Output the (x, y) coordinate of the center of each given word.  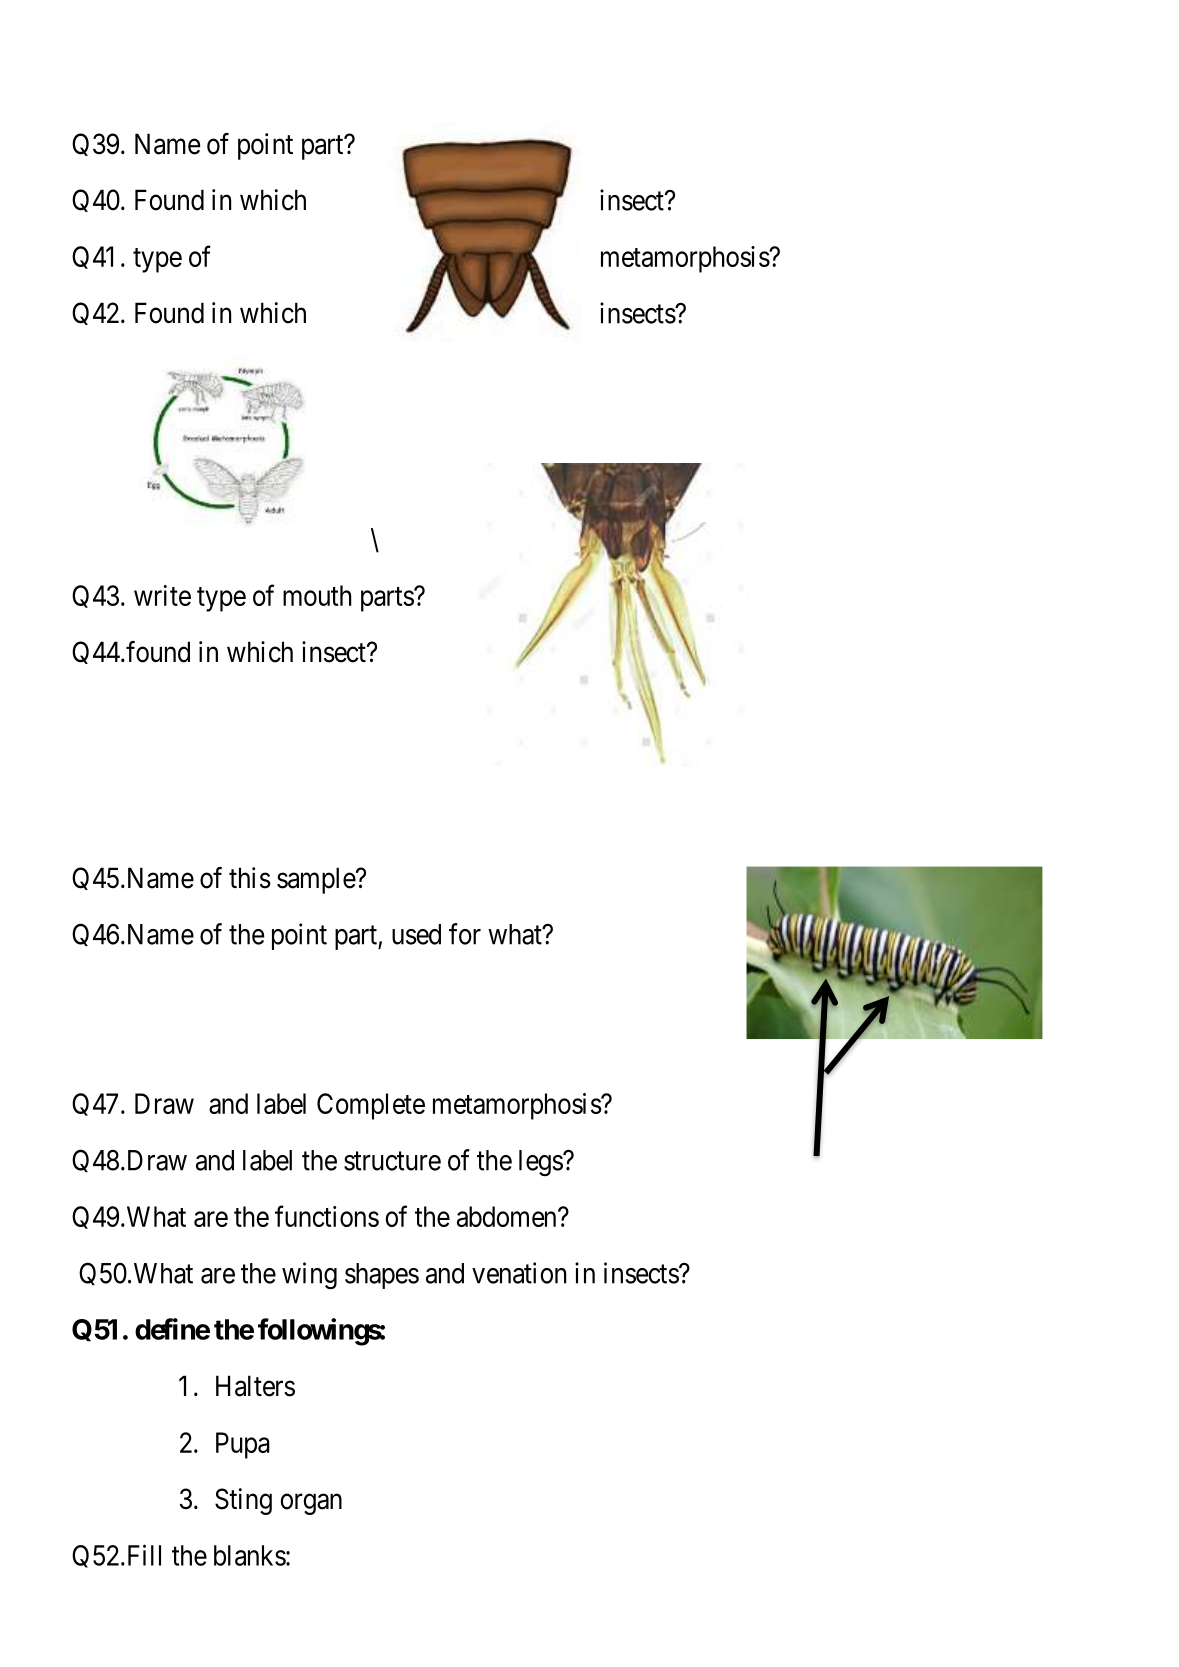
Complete (371, 1106)
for (465, 934)
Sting (243, 1501)
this (250, 878)
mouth (317, 595)
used (416, 934)
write (162, 595)
